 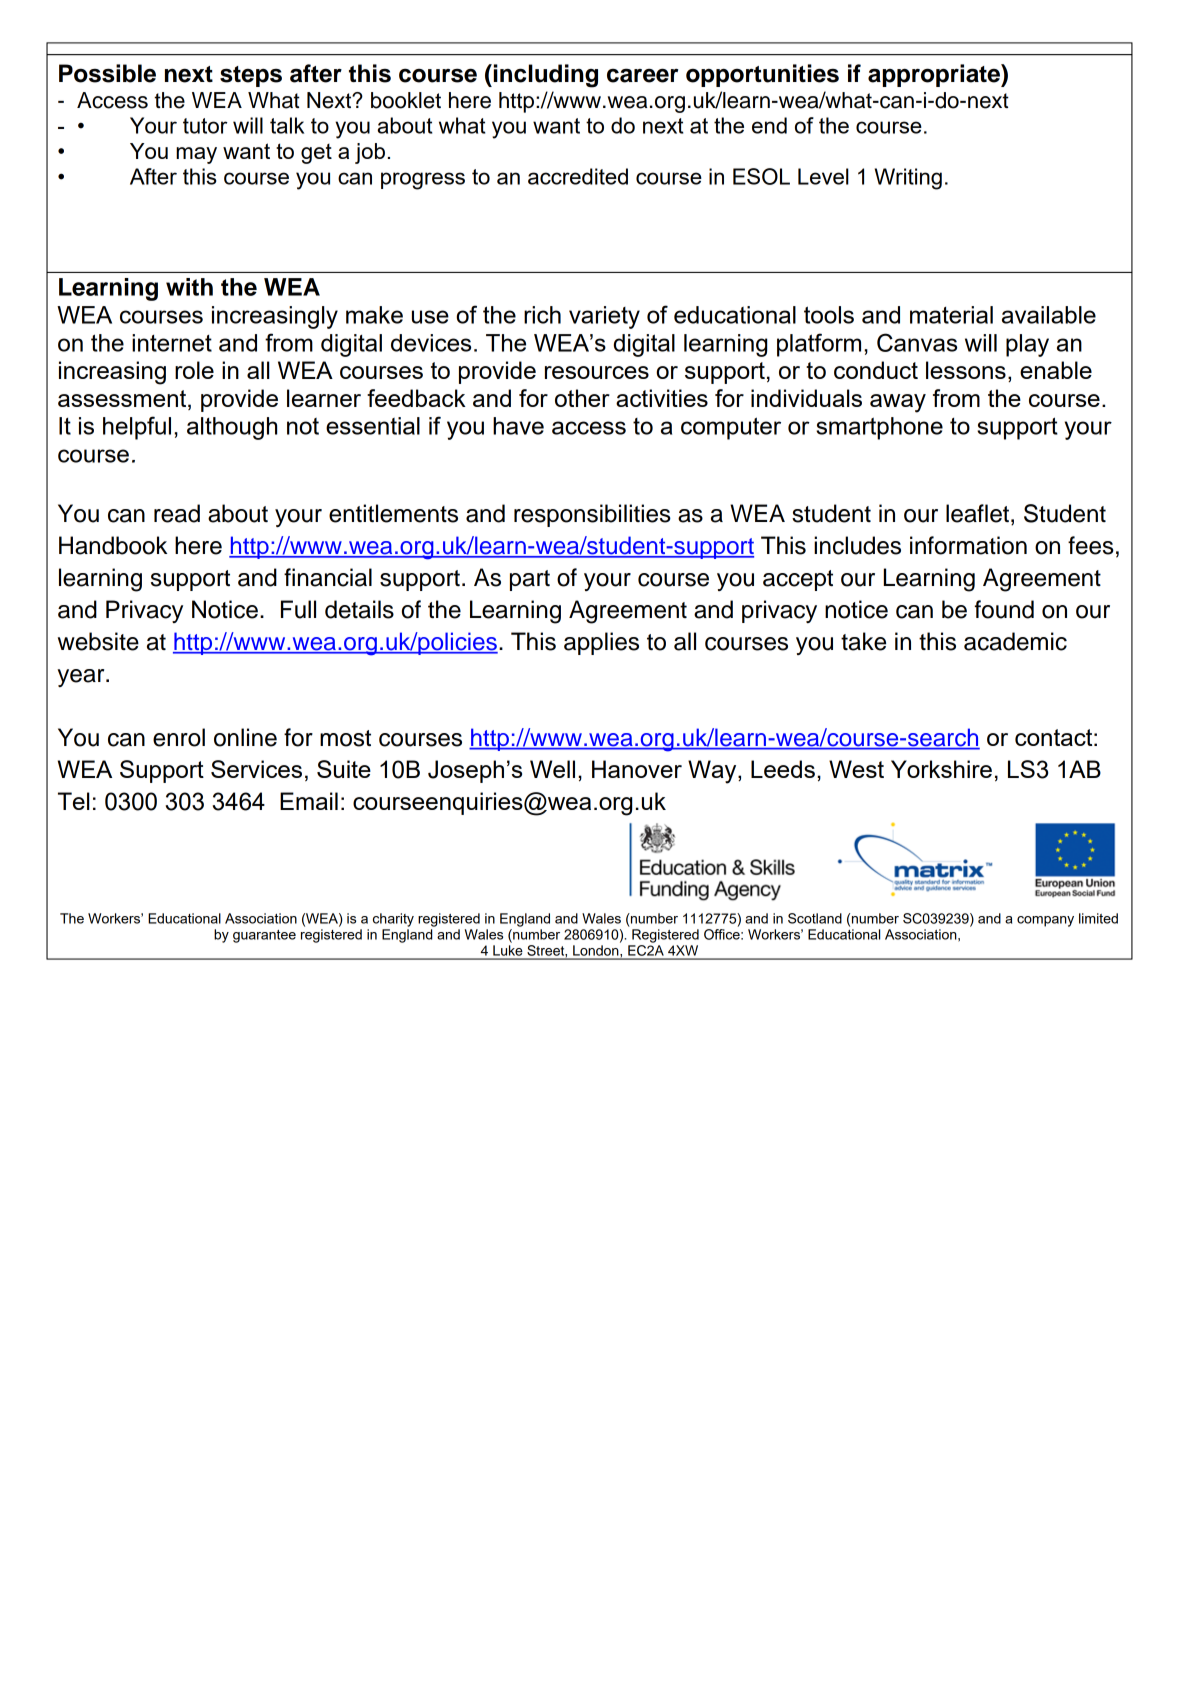 I want to click on charity, so click(x=393, y=920).
